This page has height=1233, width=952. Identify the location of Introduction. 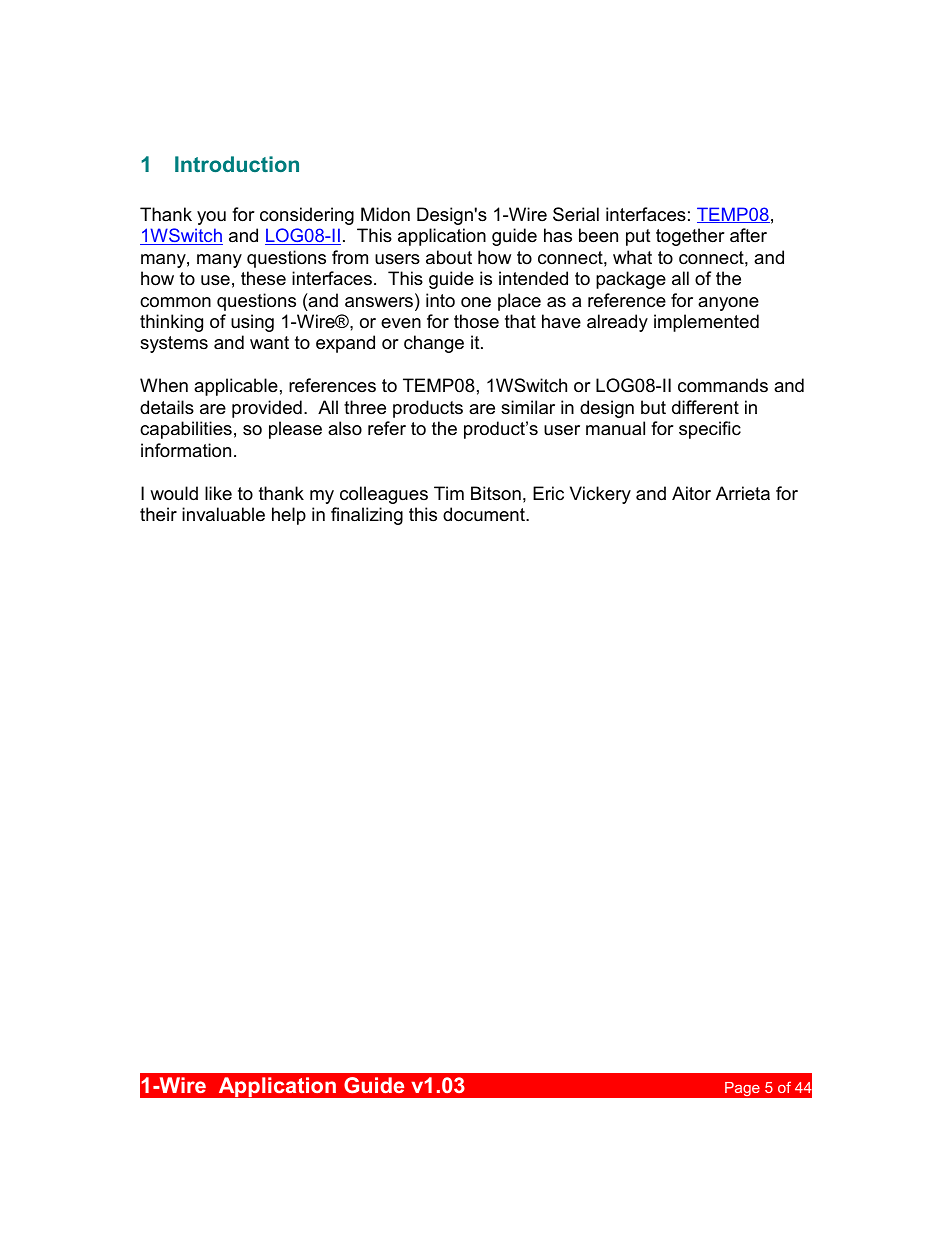
(237, 164).
